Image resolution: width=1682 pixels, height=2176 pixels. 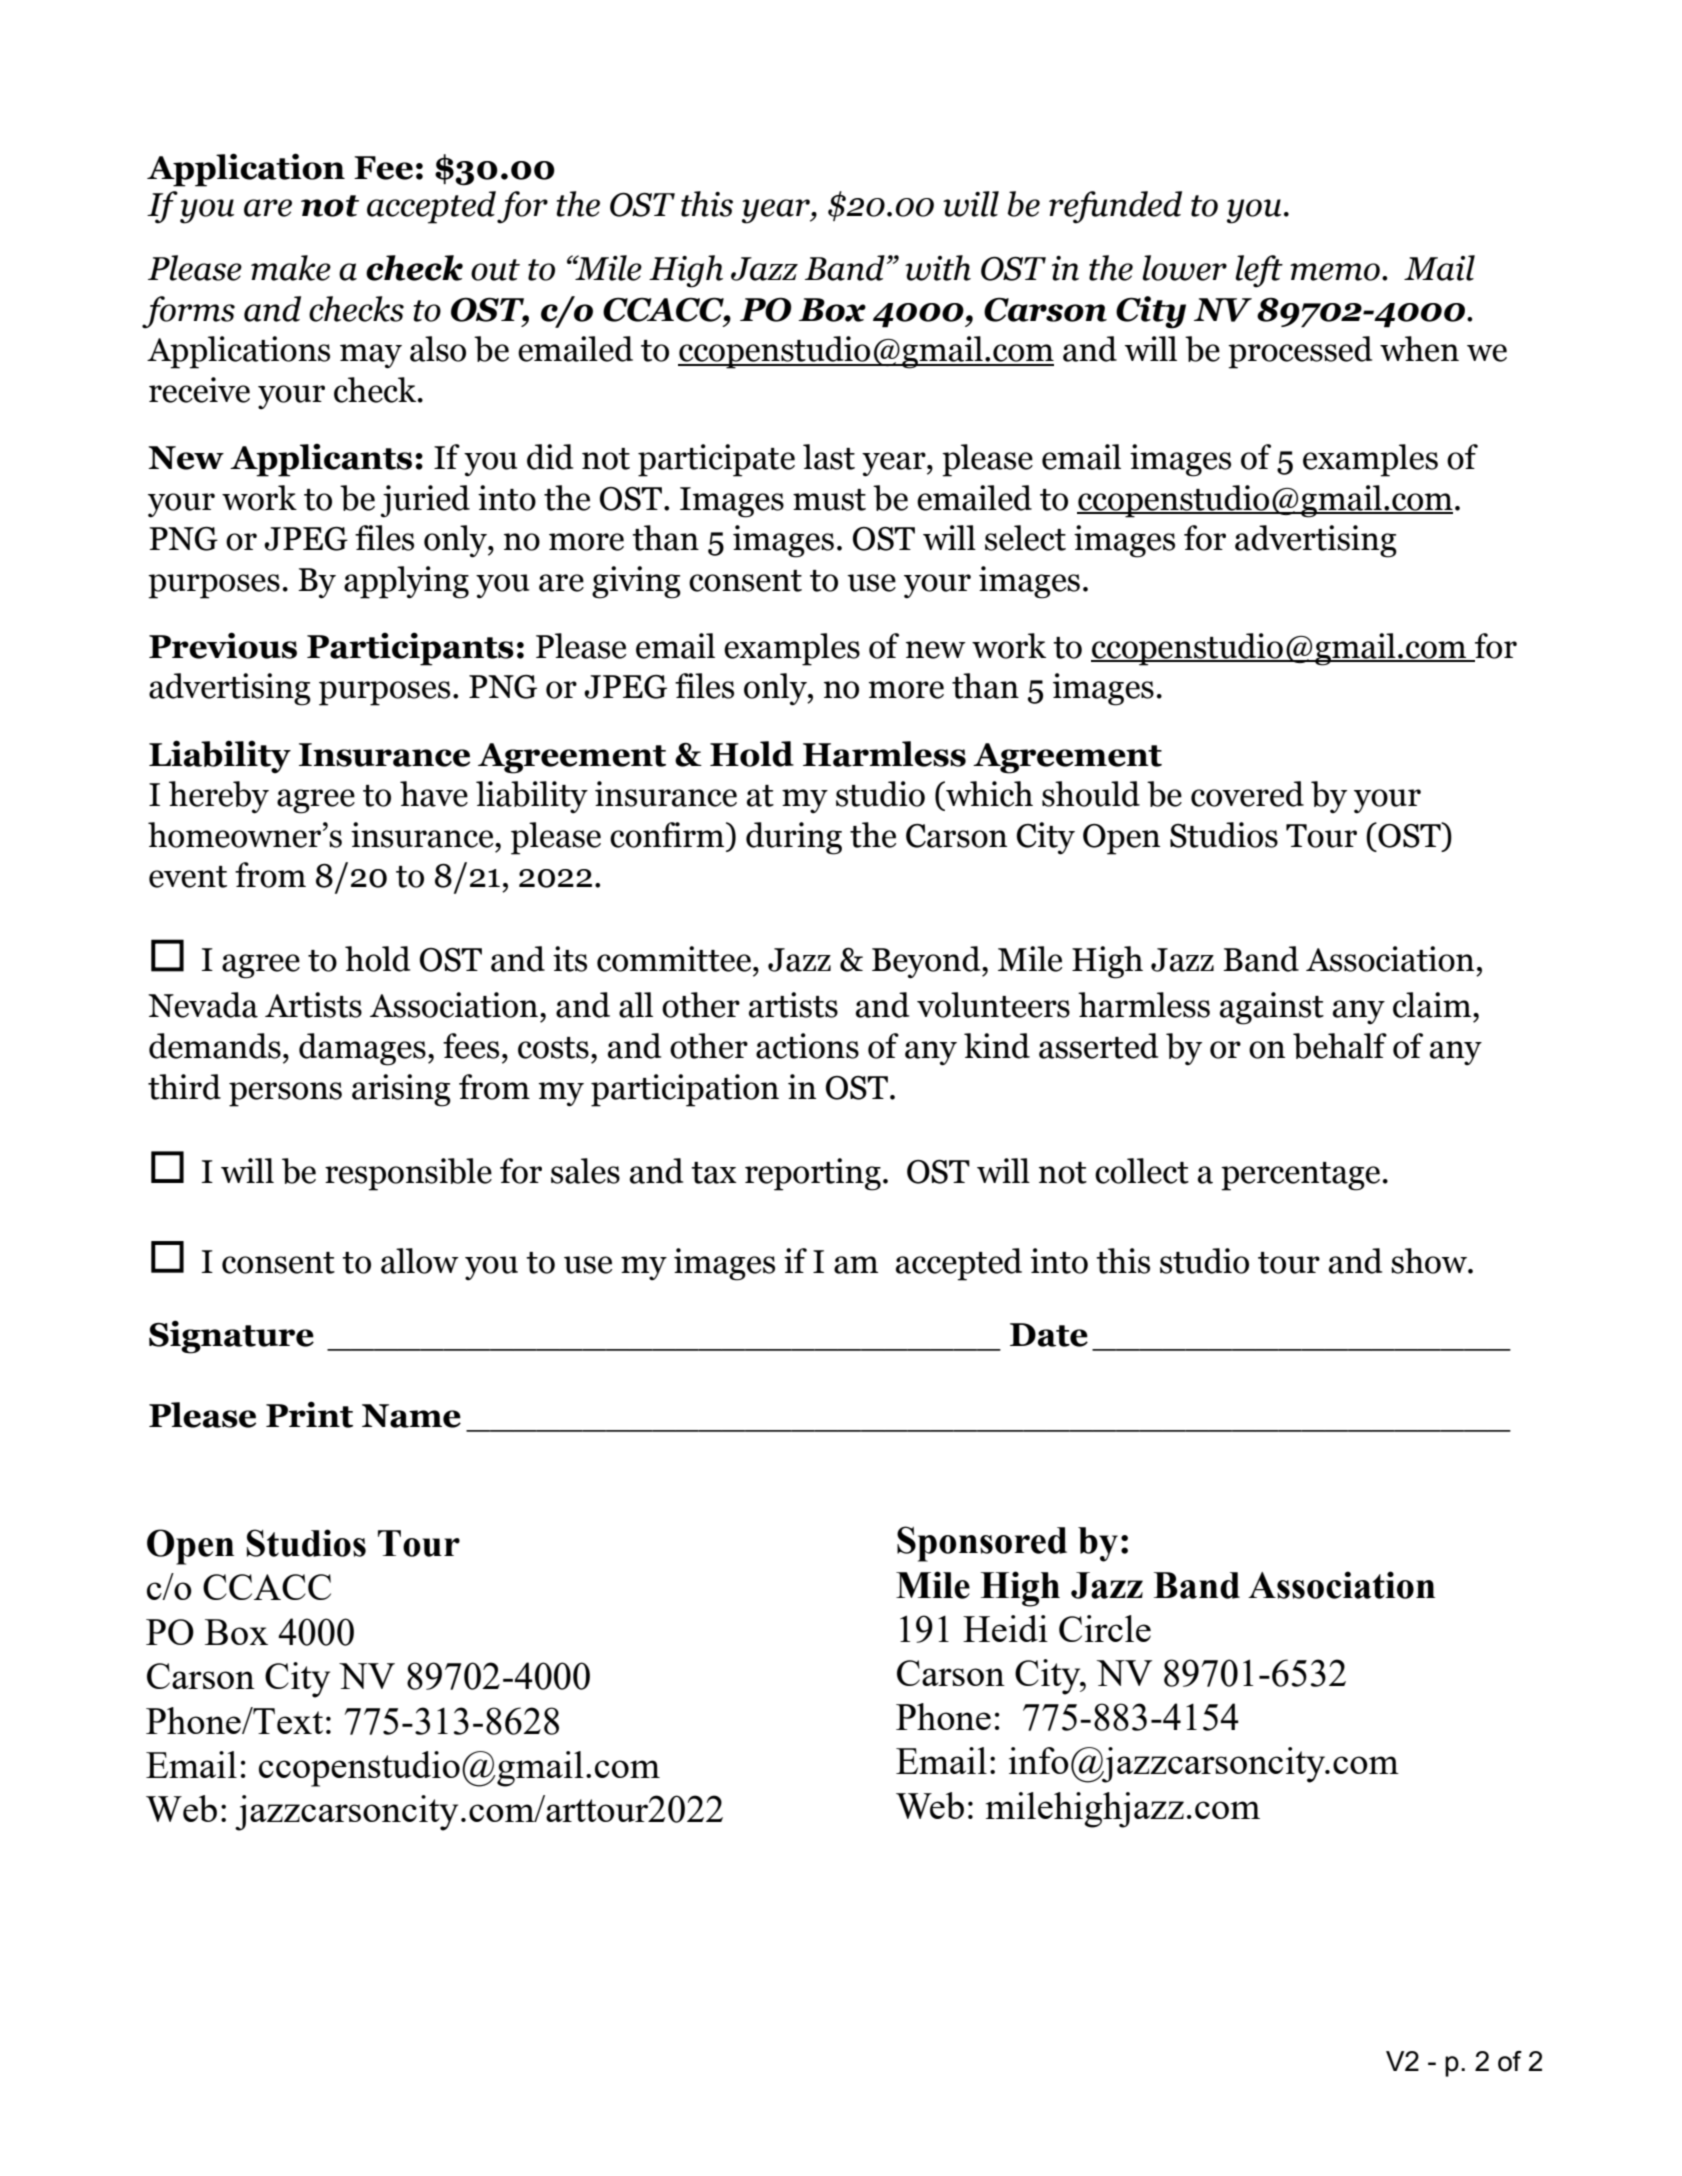 What do you see at coordinates (1300, 1176) in the image?
I see `percentage` at bounding box center [1300, 1176].
